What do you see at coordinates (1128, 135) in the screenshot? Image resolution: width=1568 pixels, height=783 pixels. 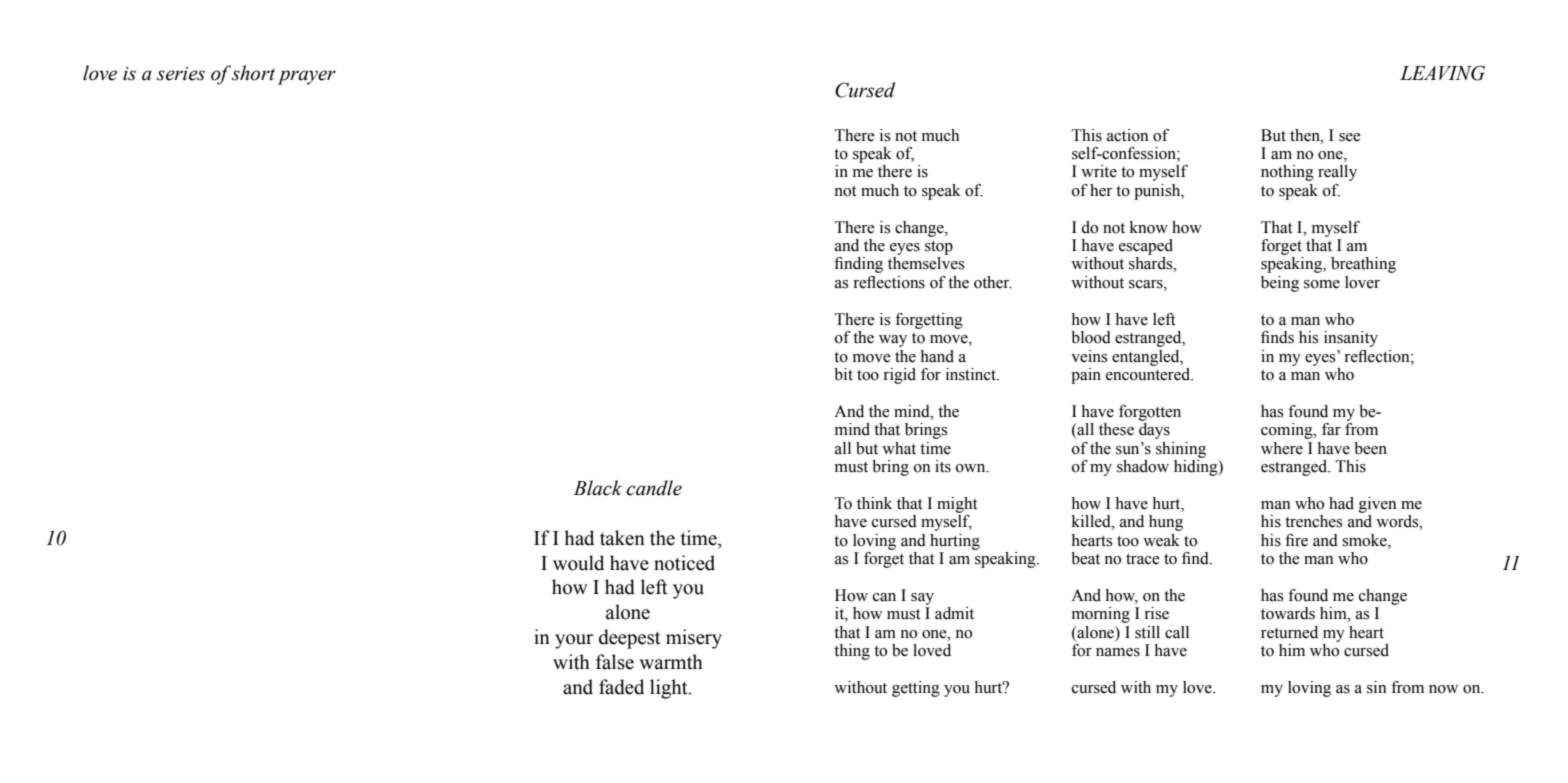 I see `action` at bounding box center [1128, 135].
